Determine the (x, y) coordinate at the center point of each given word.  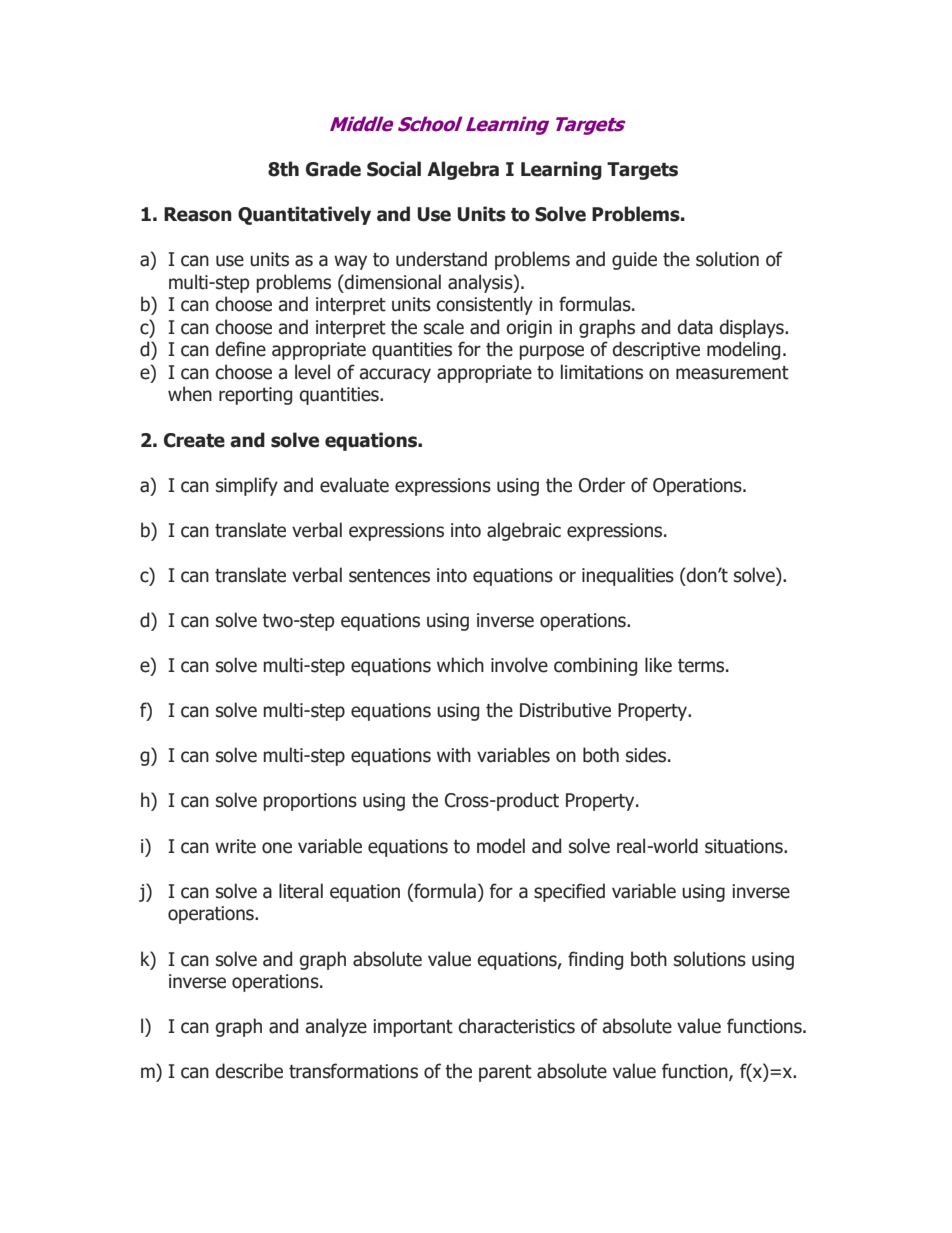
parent (505, 1073)
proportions (310, 802)
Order (602, 485)
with (454, 755)
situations (745, 846)
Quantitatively (304, 215)
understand (441, 259)
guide (634, 260)
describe (249, 1071)
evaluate (354, 485)
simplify (247, 486)
